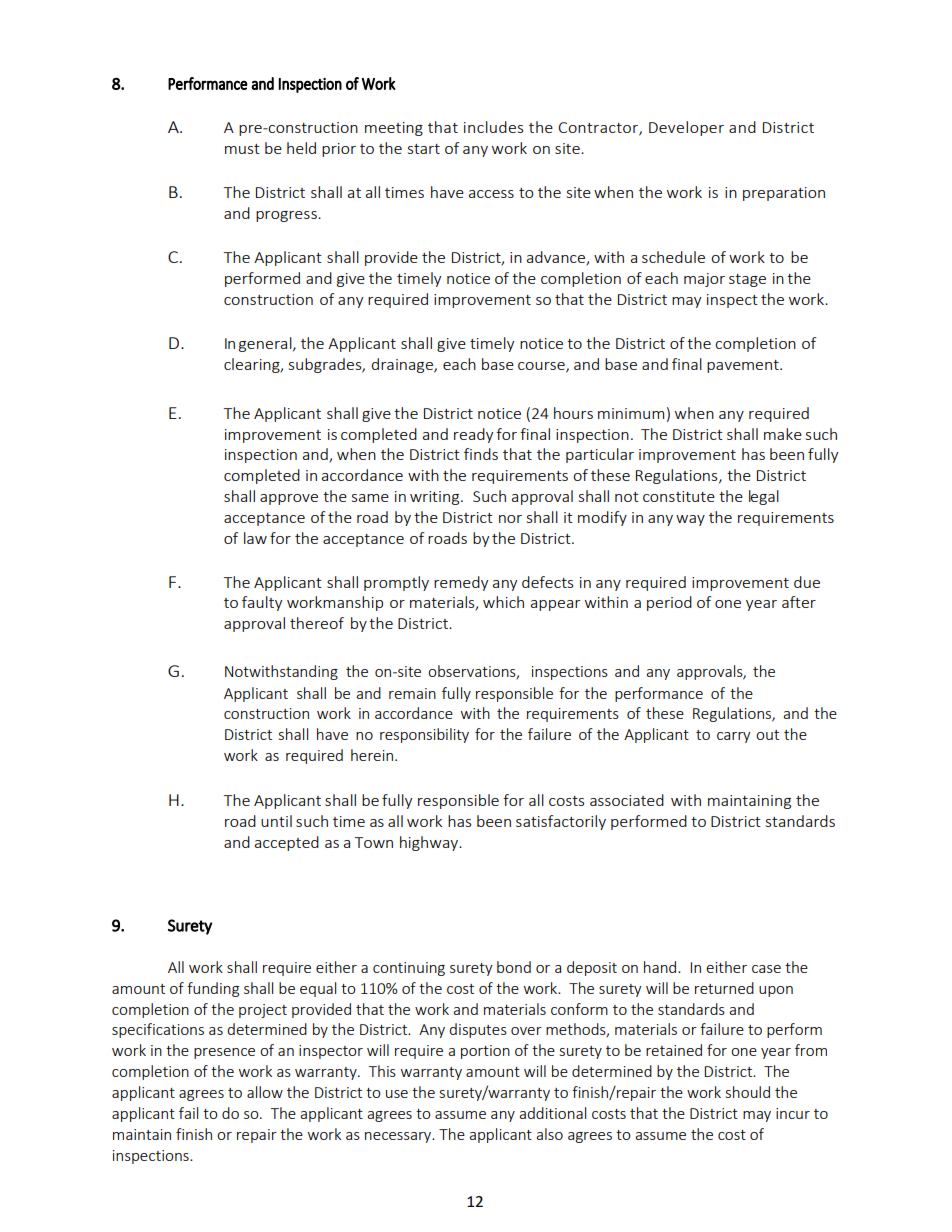 This screenshot has width=952, height=1232. What do you see at coordinates (265, 1092) in the screenshot?
I see `allow` at bounding box center [265, 1092].
